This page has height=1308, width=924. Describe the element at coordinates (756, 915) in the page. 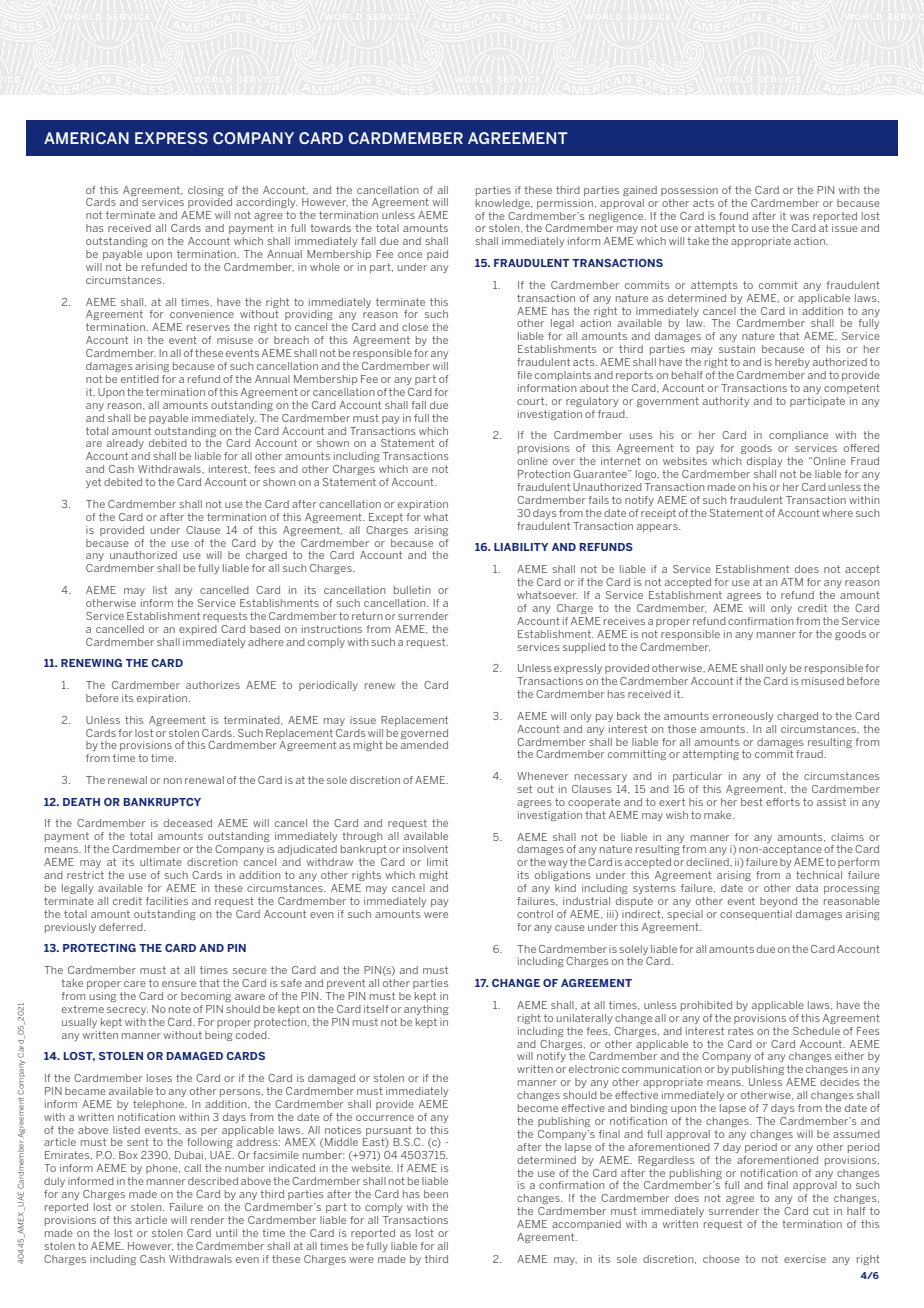

I see `consequential` at that location.
